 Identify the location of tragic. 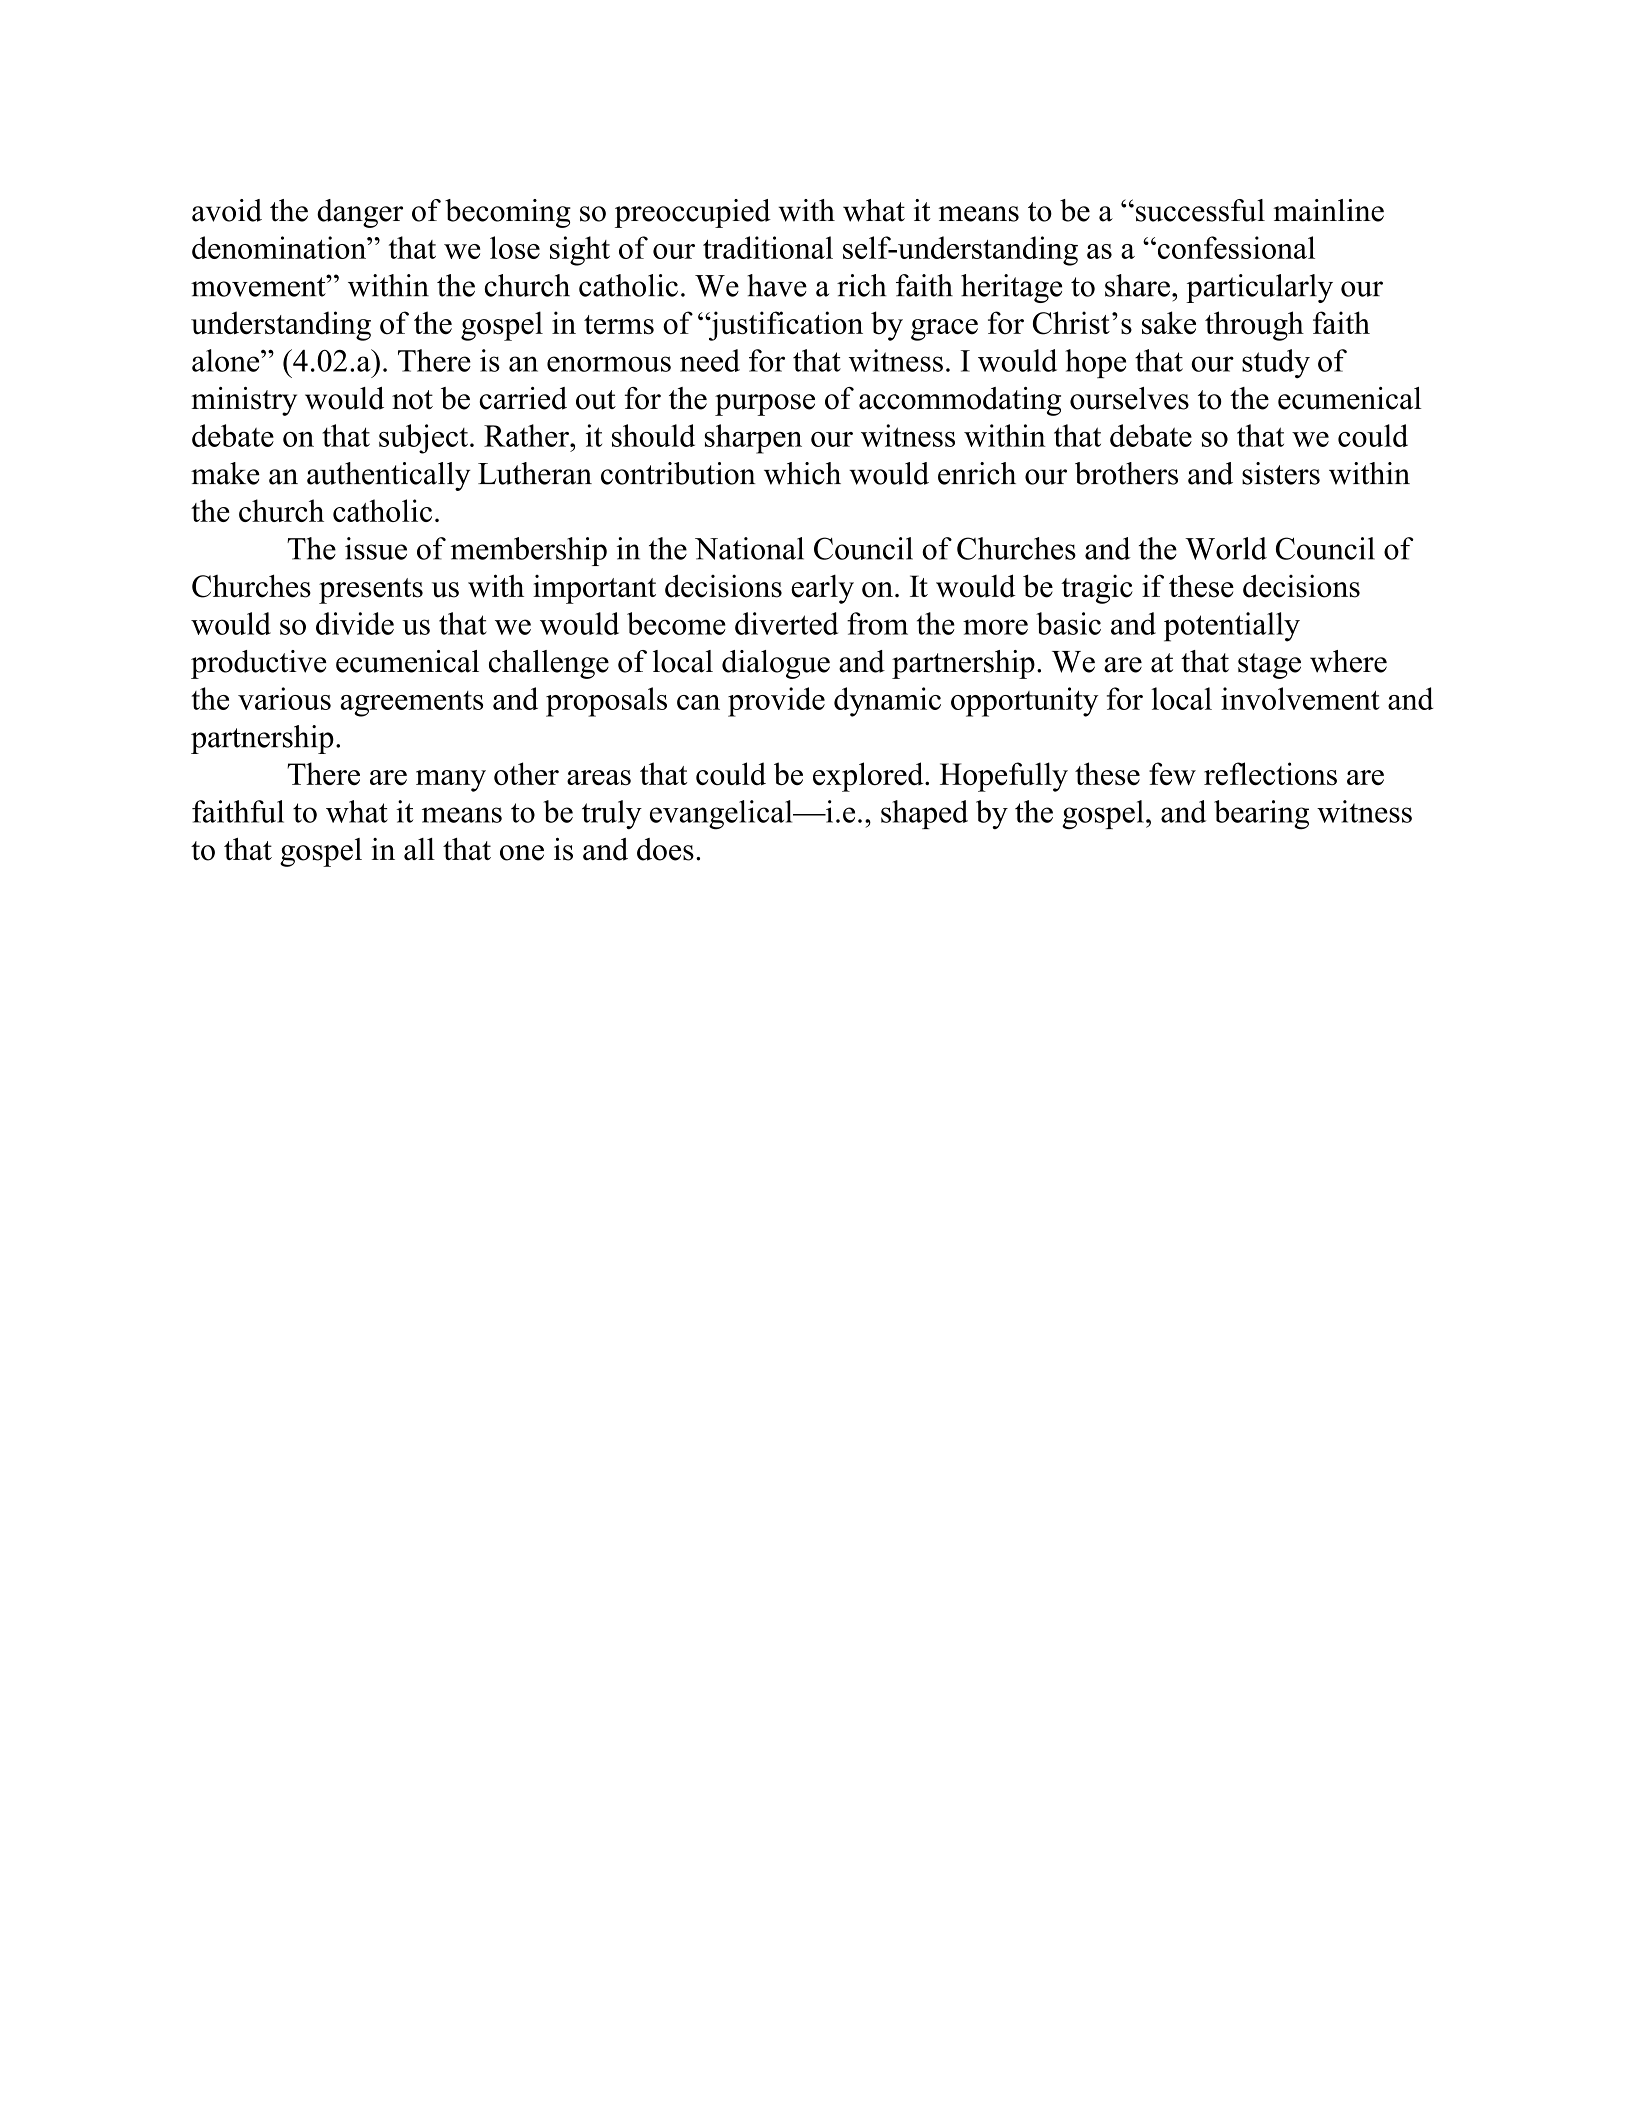
(1097, 589).
